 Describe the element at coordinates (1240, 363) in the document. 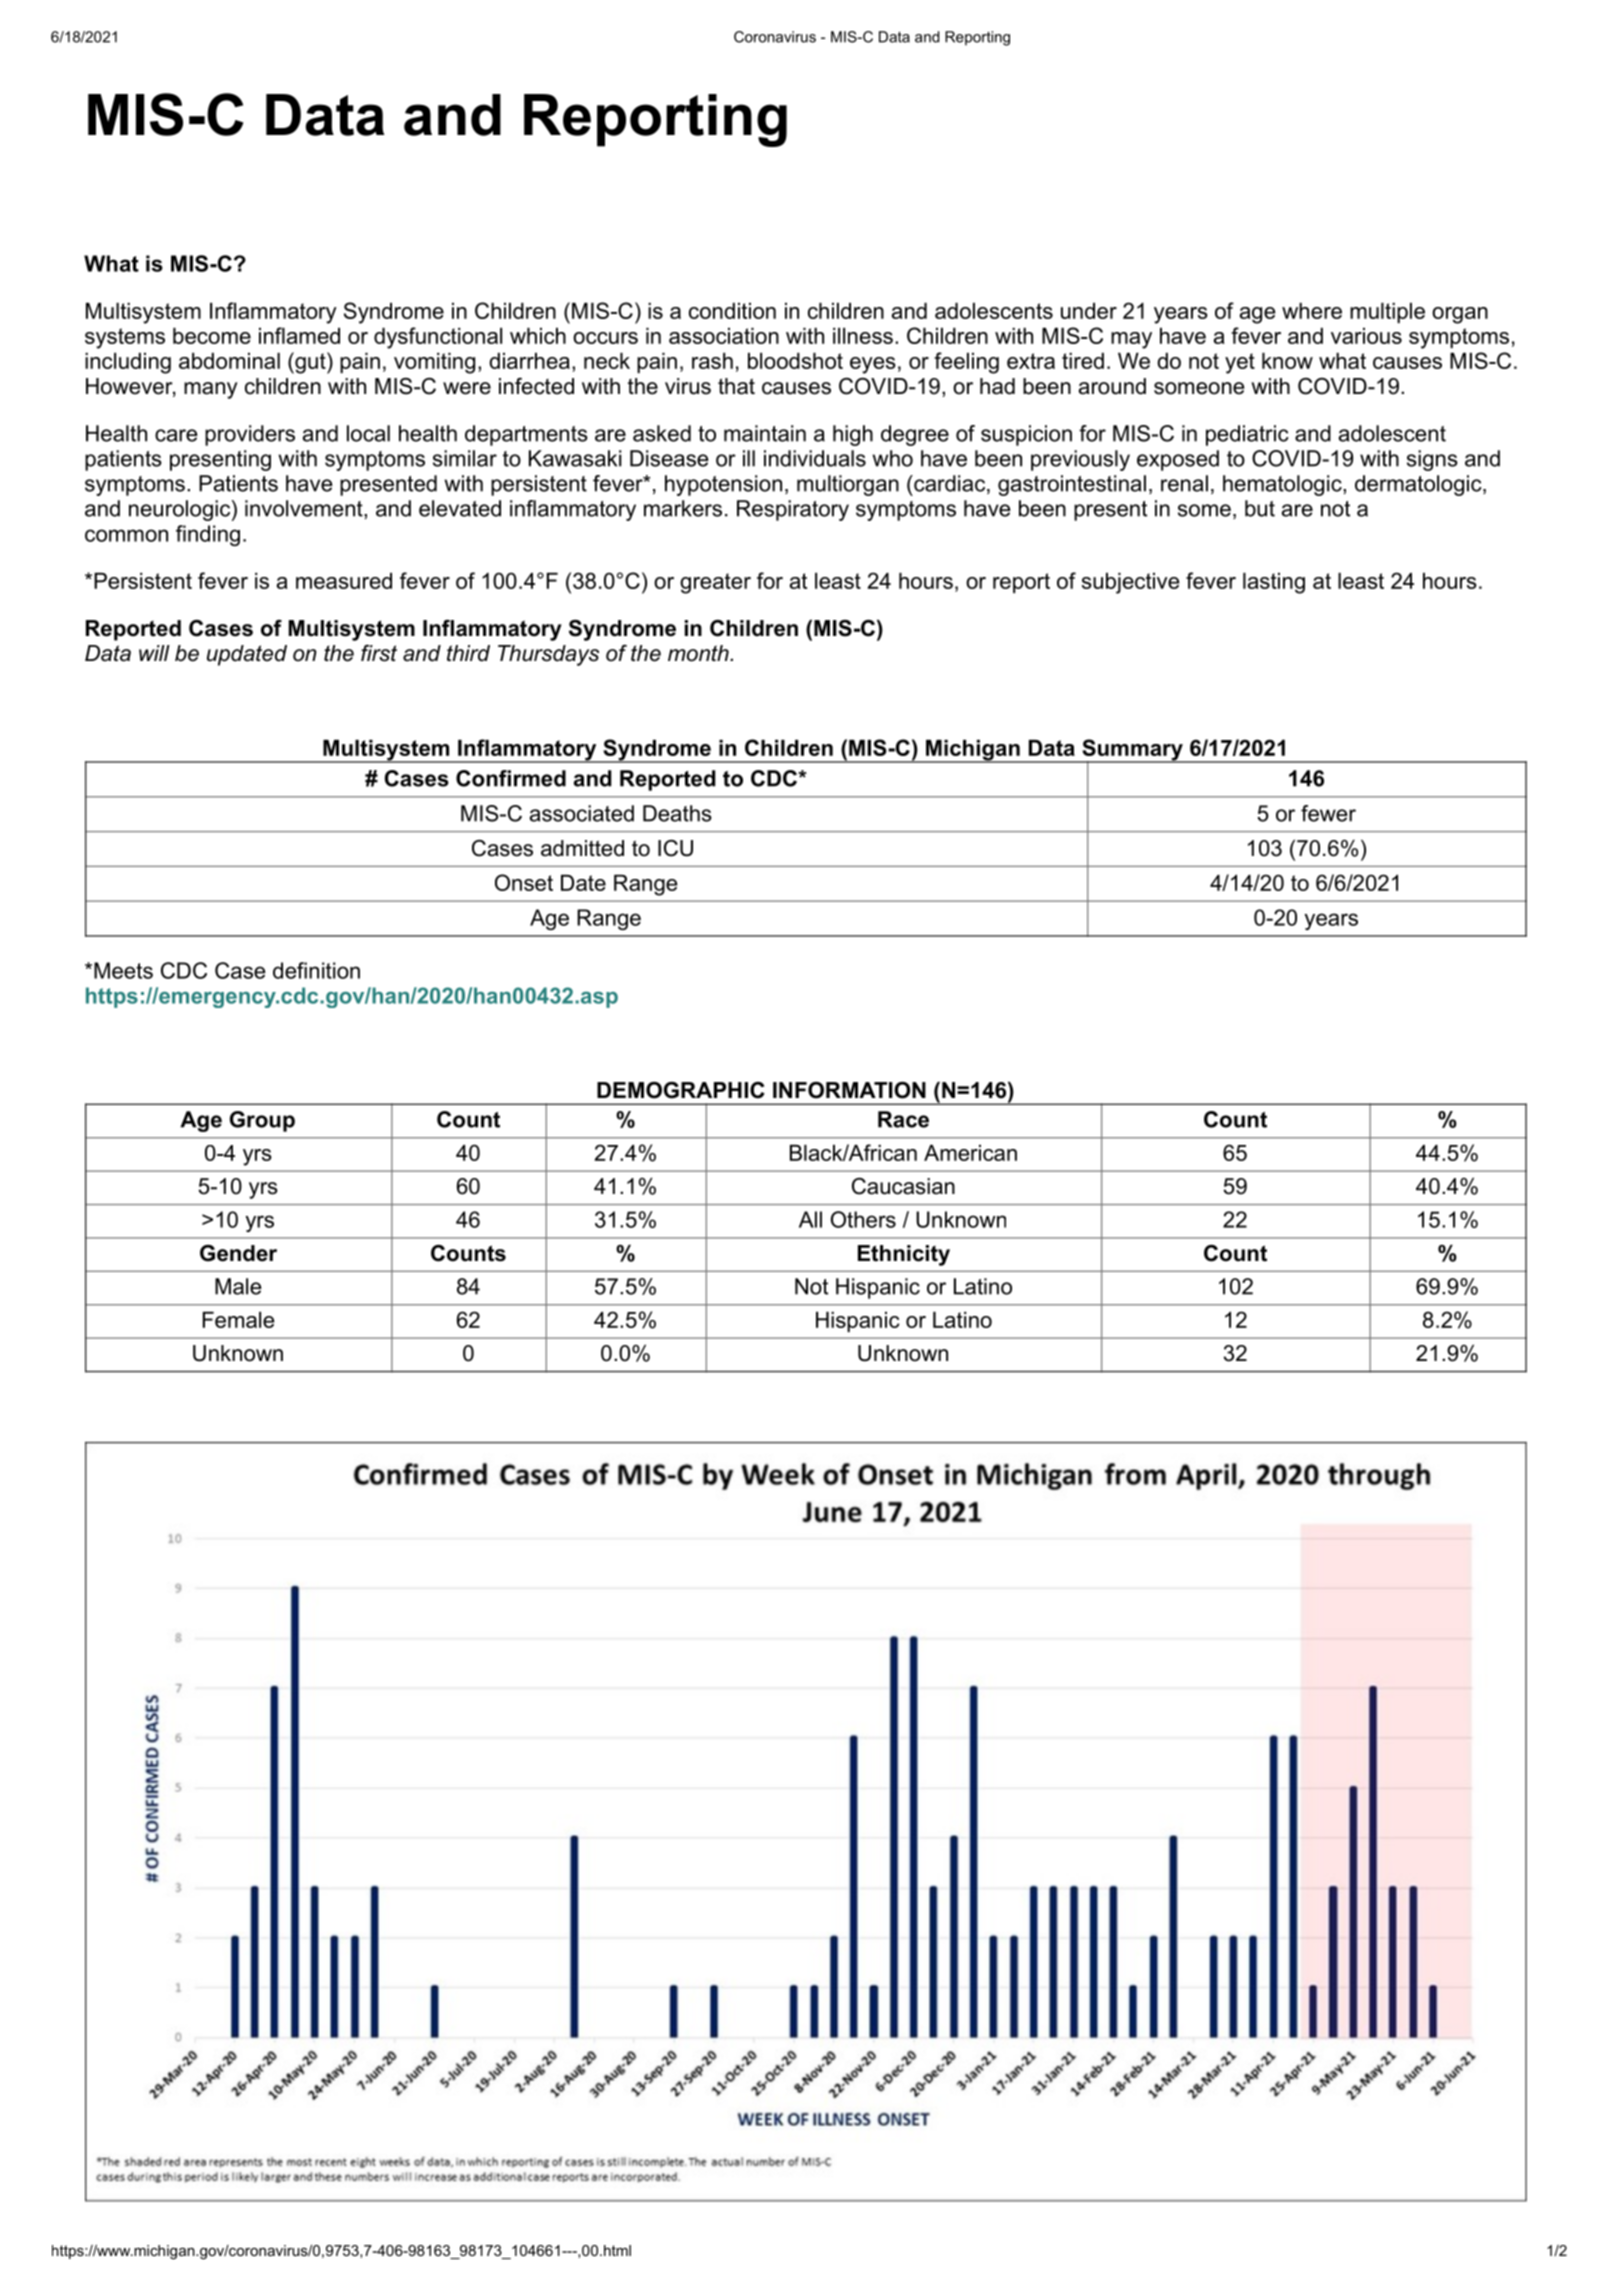

I see `yet` at that location.
